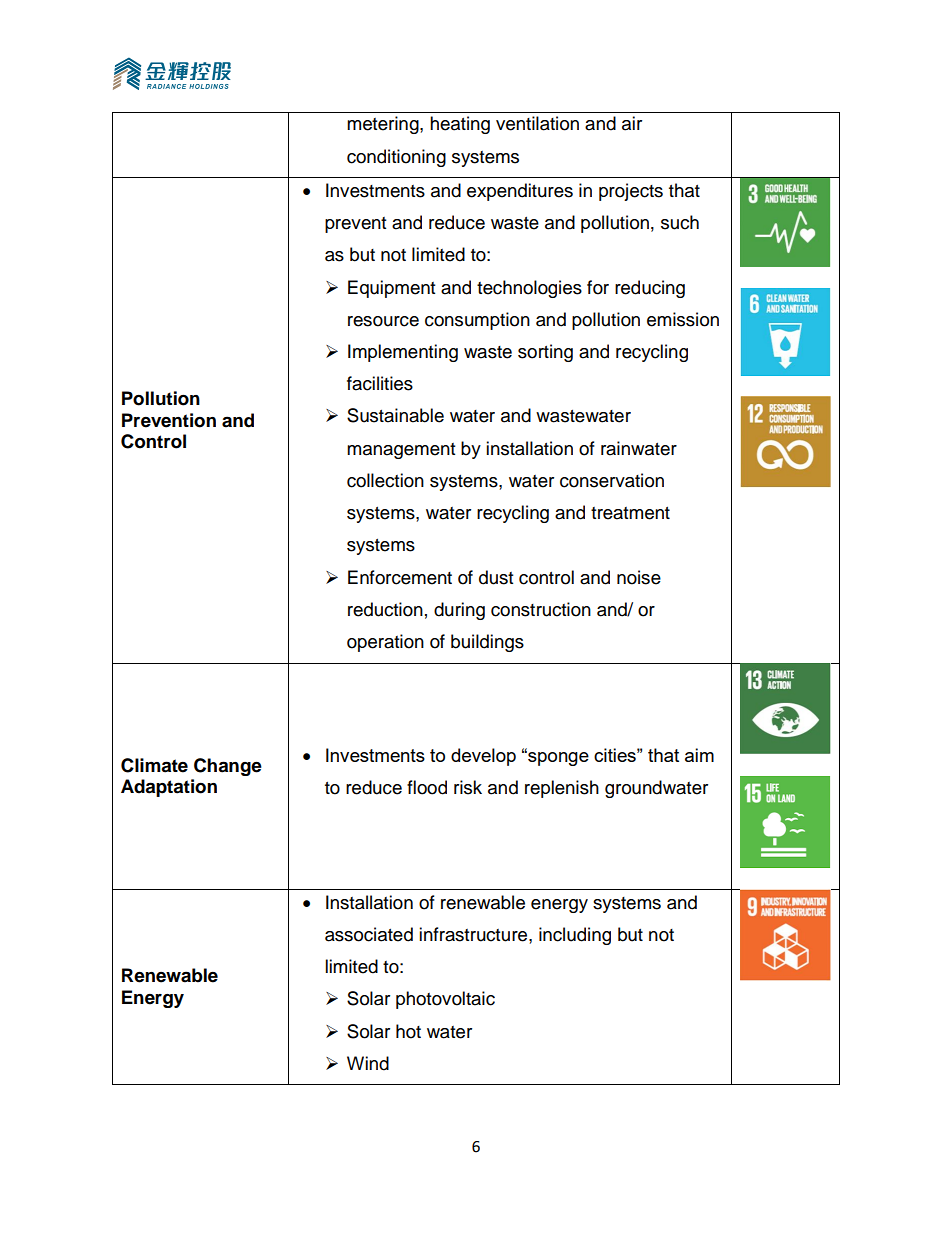 This screenshot has width=952, height=1233. Describe the element at coordinates (632, 123) in the screenshot. I see `air` at that location.
